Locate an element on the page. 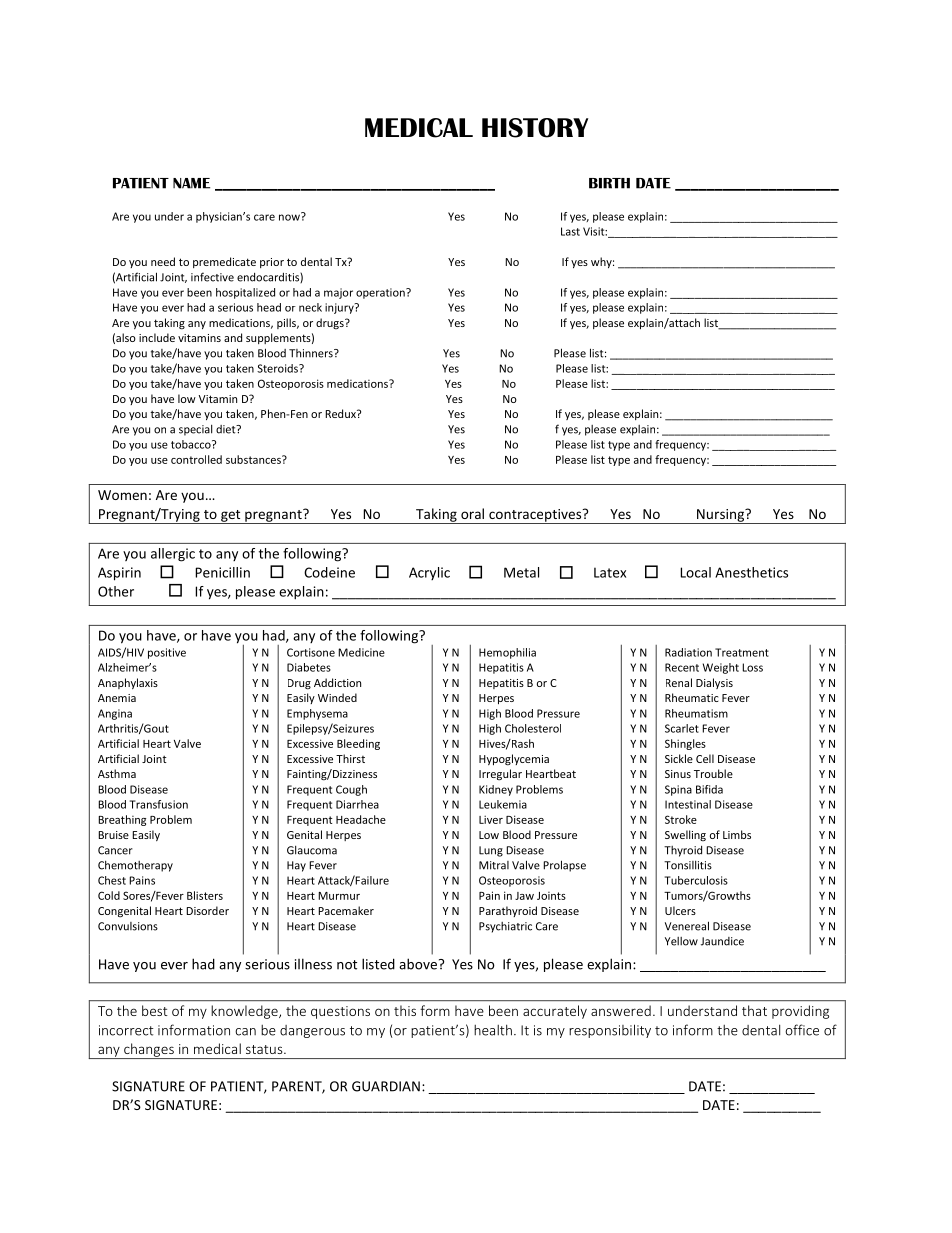 The width and height of the image is (952, 1233). special is located at coordinates (195, 430).
